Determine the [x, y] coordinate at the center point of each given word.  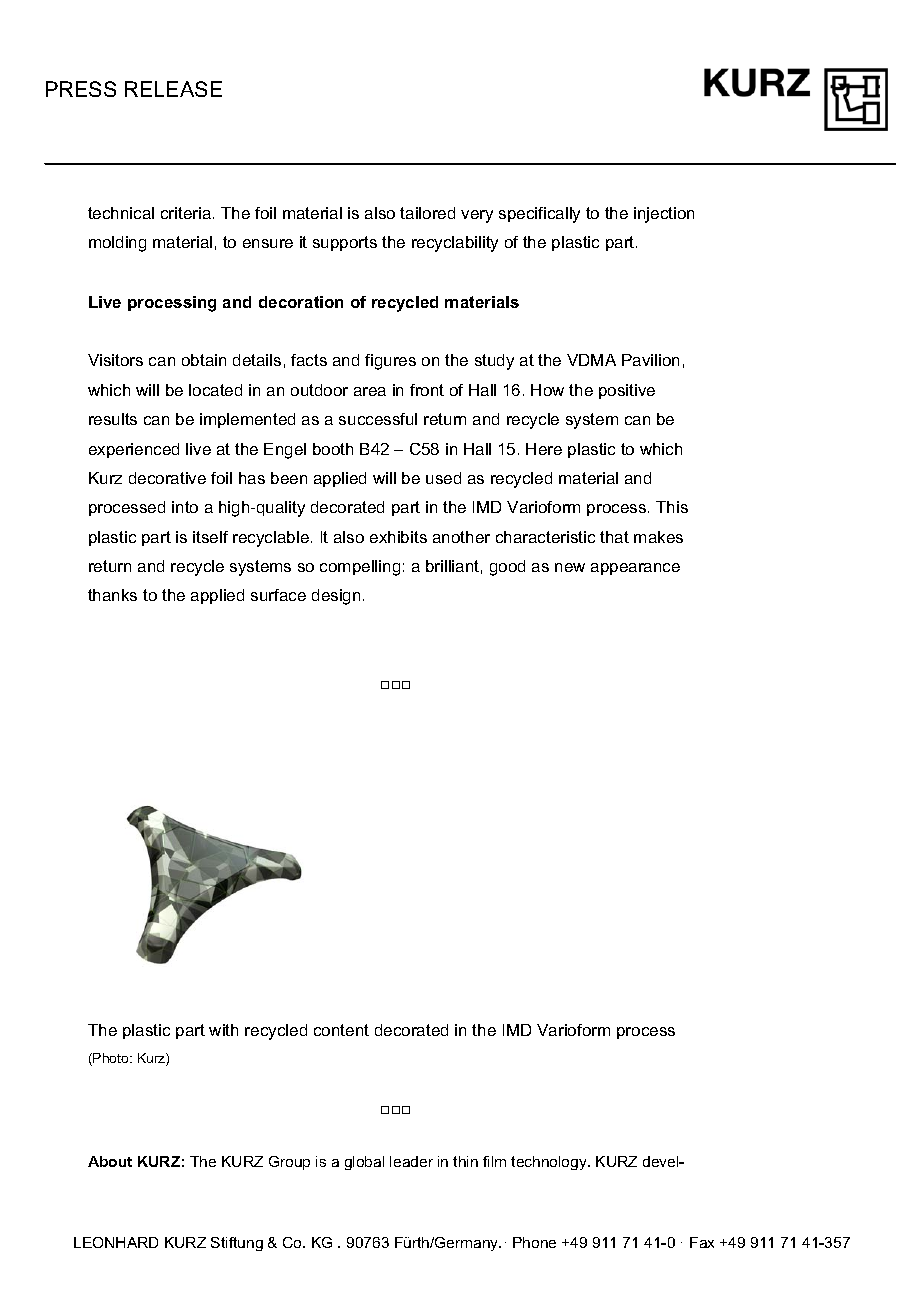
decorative [167, 478]
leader [411, 1161]
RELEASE [173, 89]
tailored [427, 213]
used [443, 478]
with [223, 1030]
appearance [635, 569]
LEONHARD [116, 1242]
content [341, 1030]
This [672, 507]
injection [664, 215]
